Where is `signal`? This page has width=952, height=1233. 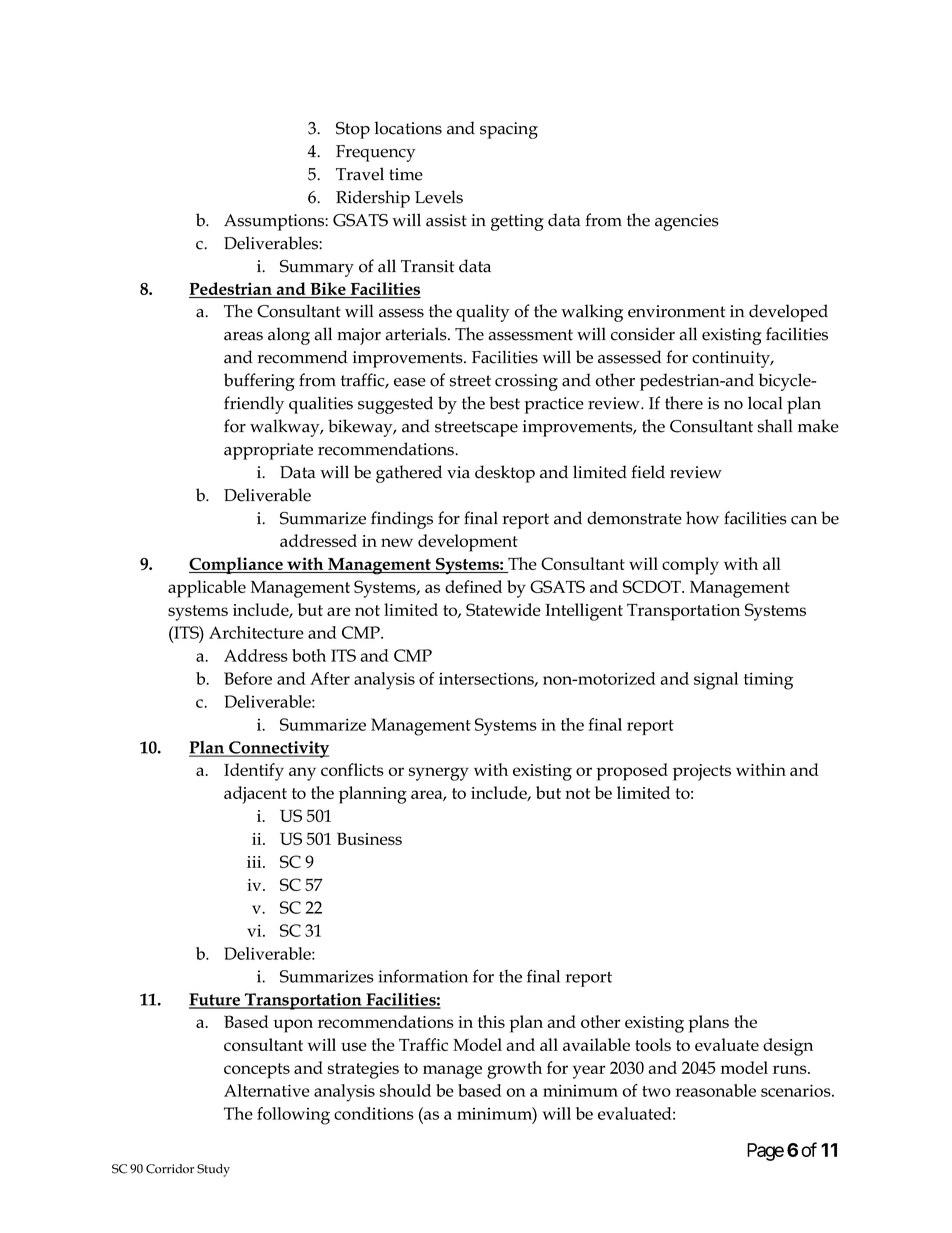
signal is located at coordinates (716, 681).
